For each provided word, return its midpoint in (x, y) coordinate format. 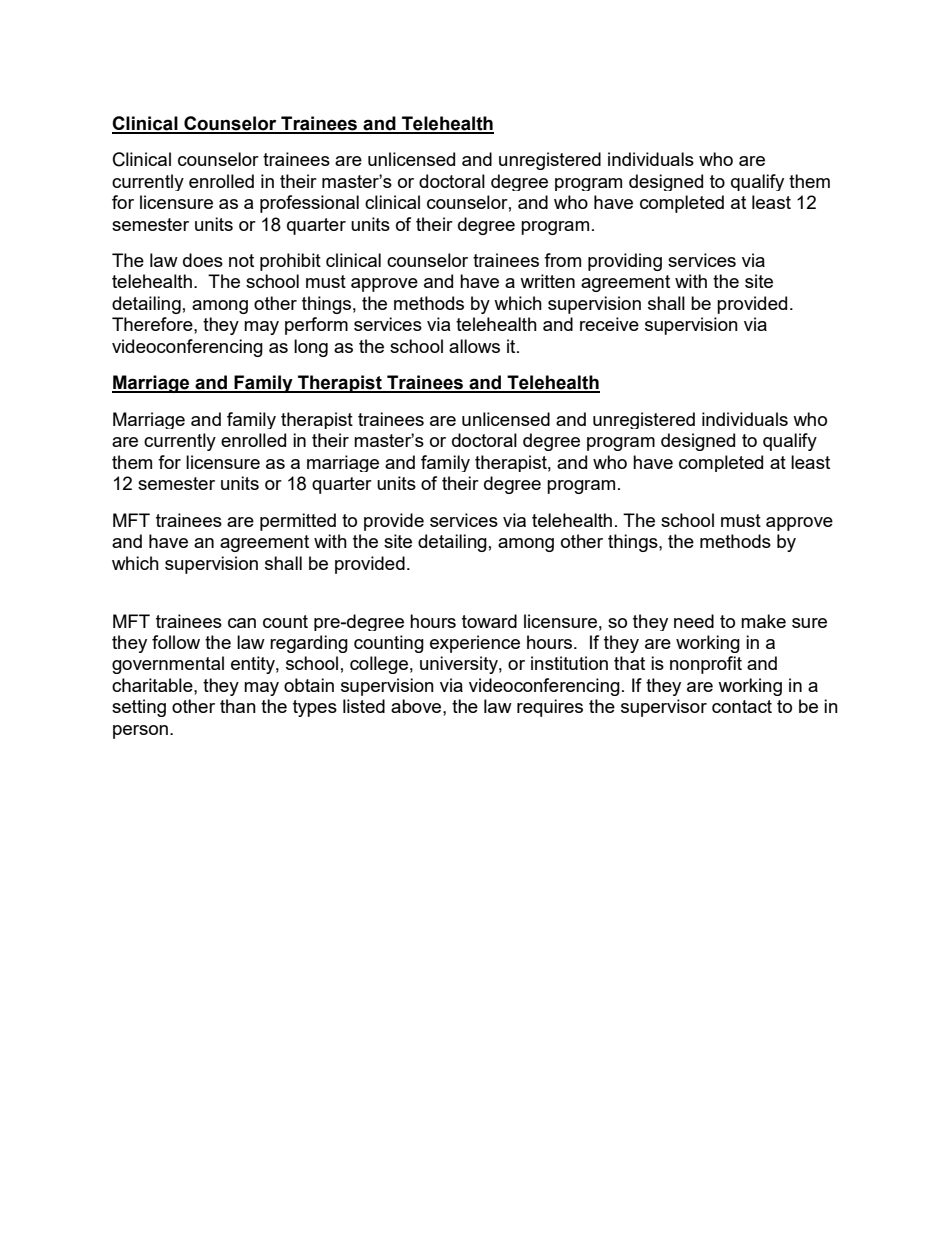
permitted (298, 522)
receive (609, 324)
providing (625, 262)
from (562, 260)
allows (474, 346)
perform (316, 326)
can (242, 623)
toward (489, 621)
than (238, 706)
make (763, 621)
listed (364, 706)
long (311, 348)
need (694, 621)
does (203, 260)
